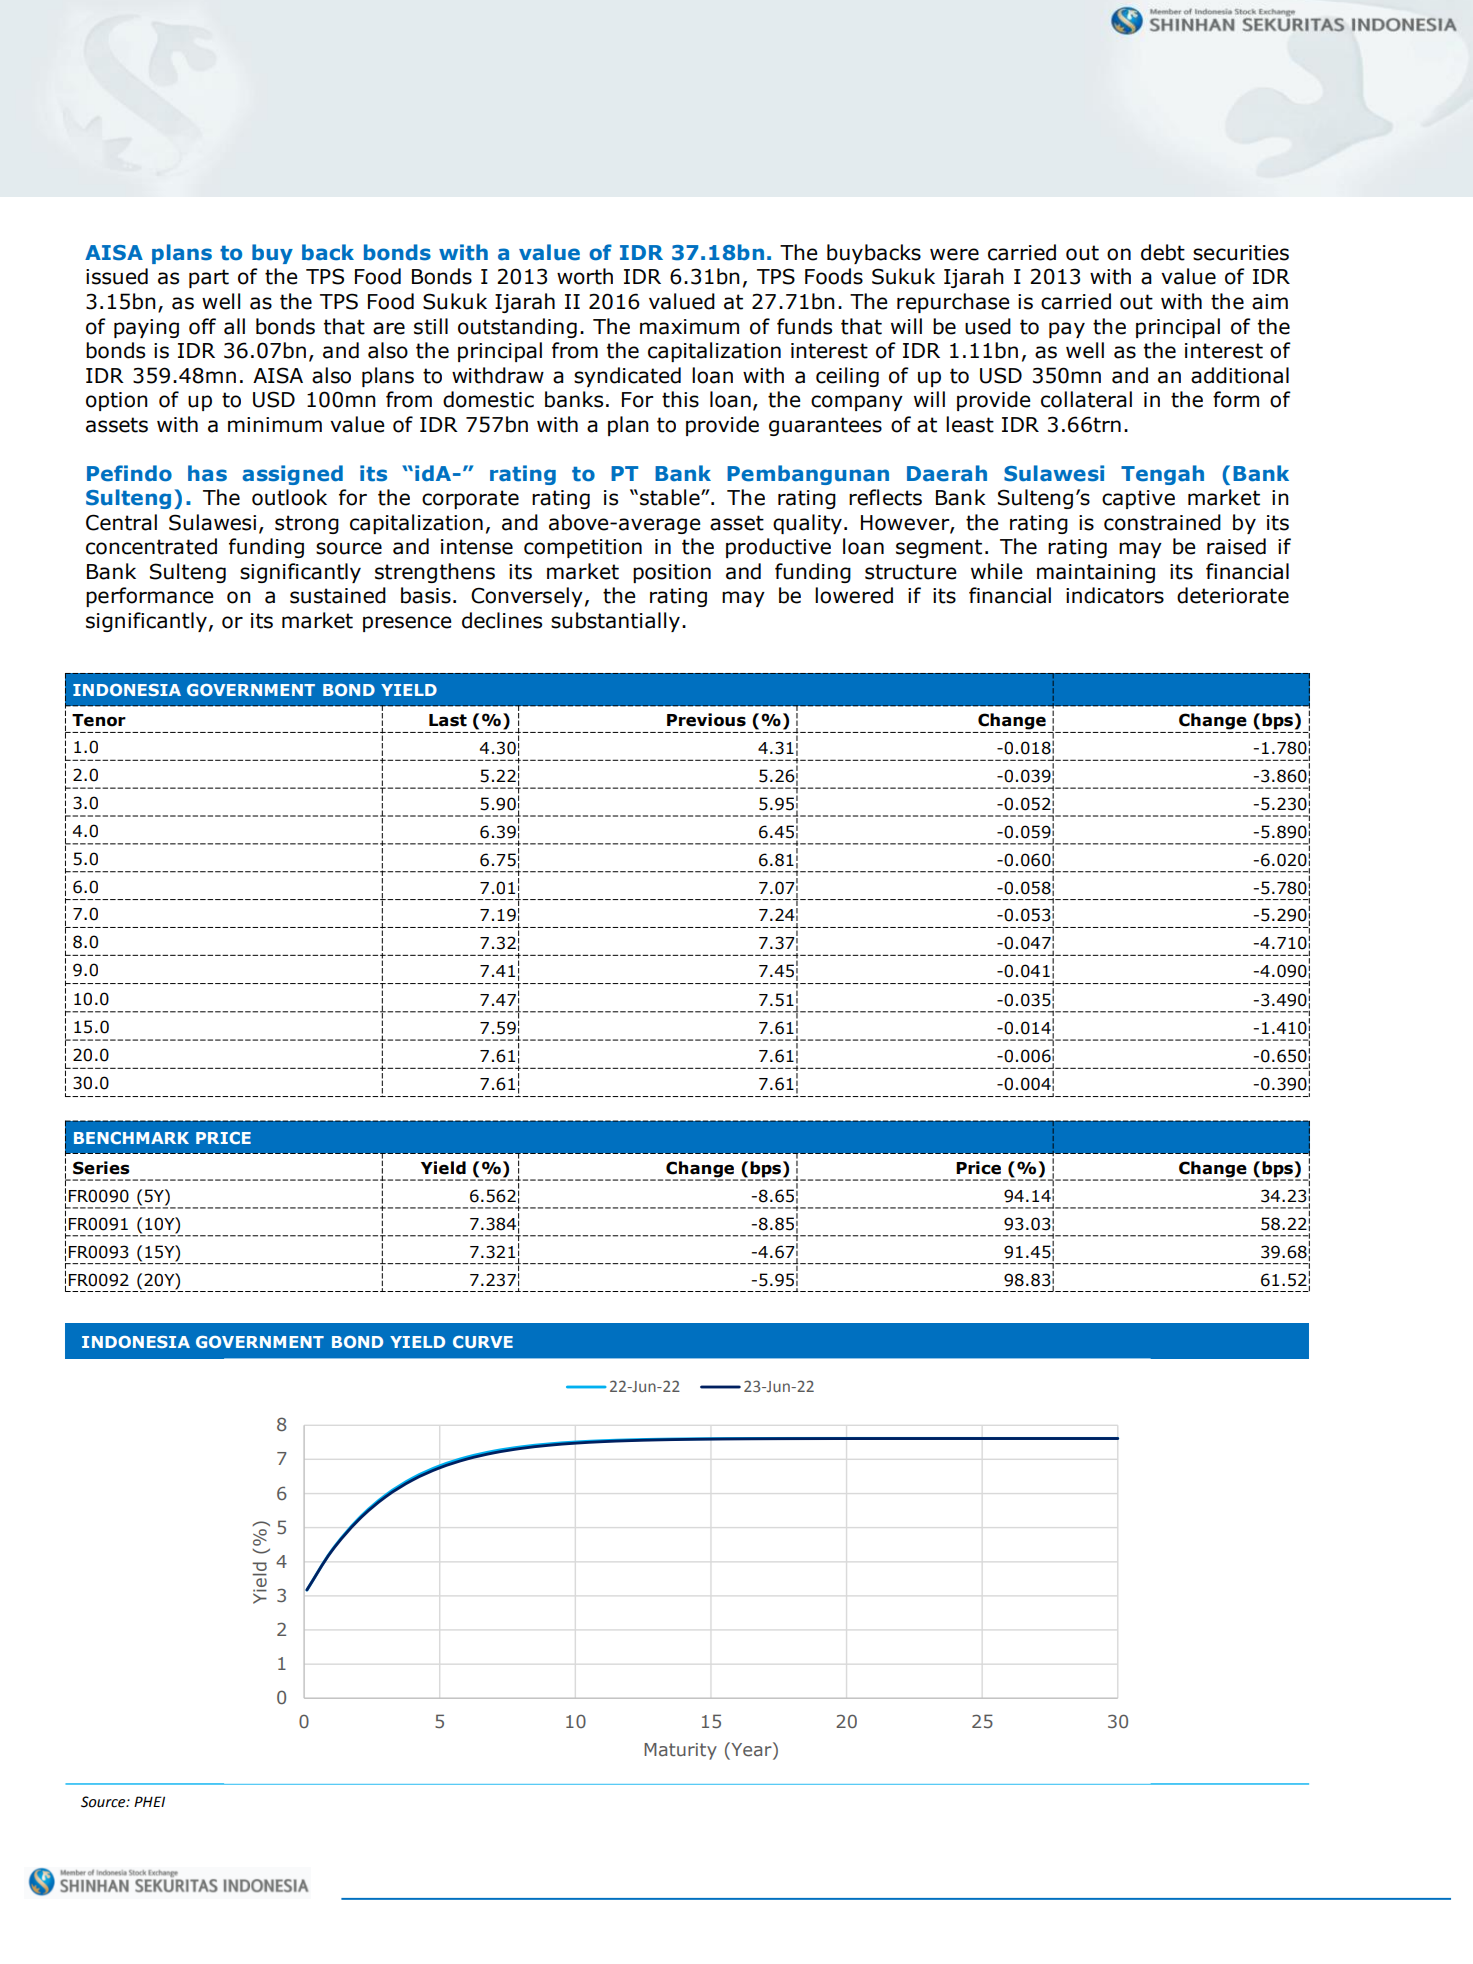  What do you see at coordinates (680, 1751) in the image?
I see `Maturity` at bounding box center [680, 1751].
